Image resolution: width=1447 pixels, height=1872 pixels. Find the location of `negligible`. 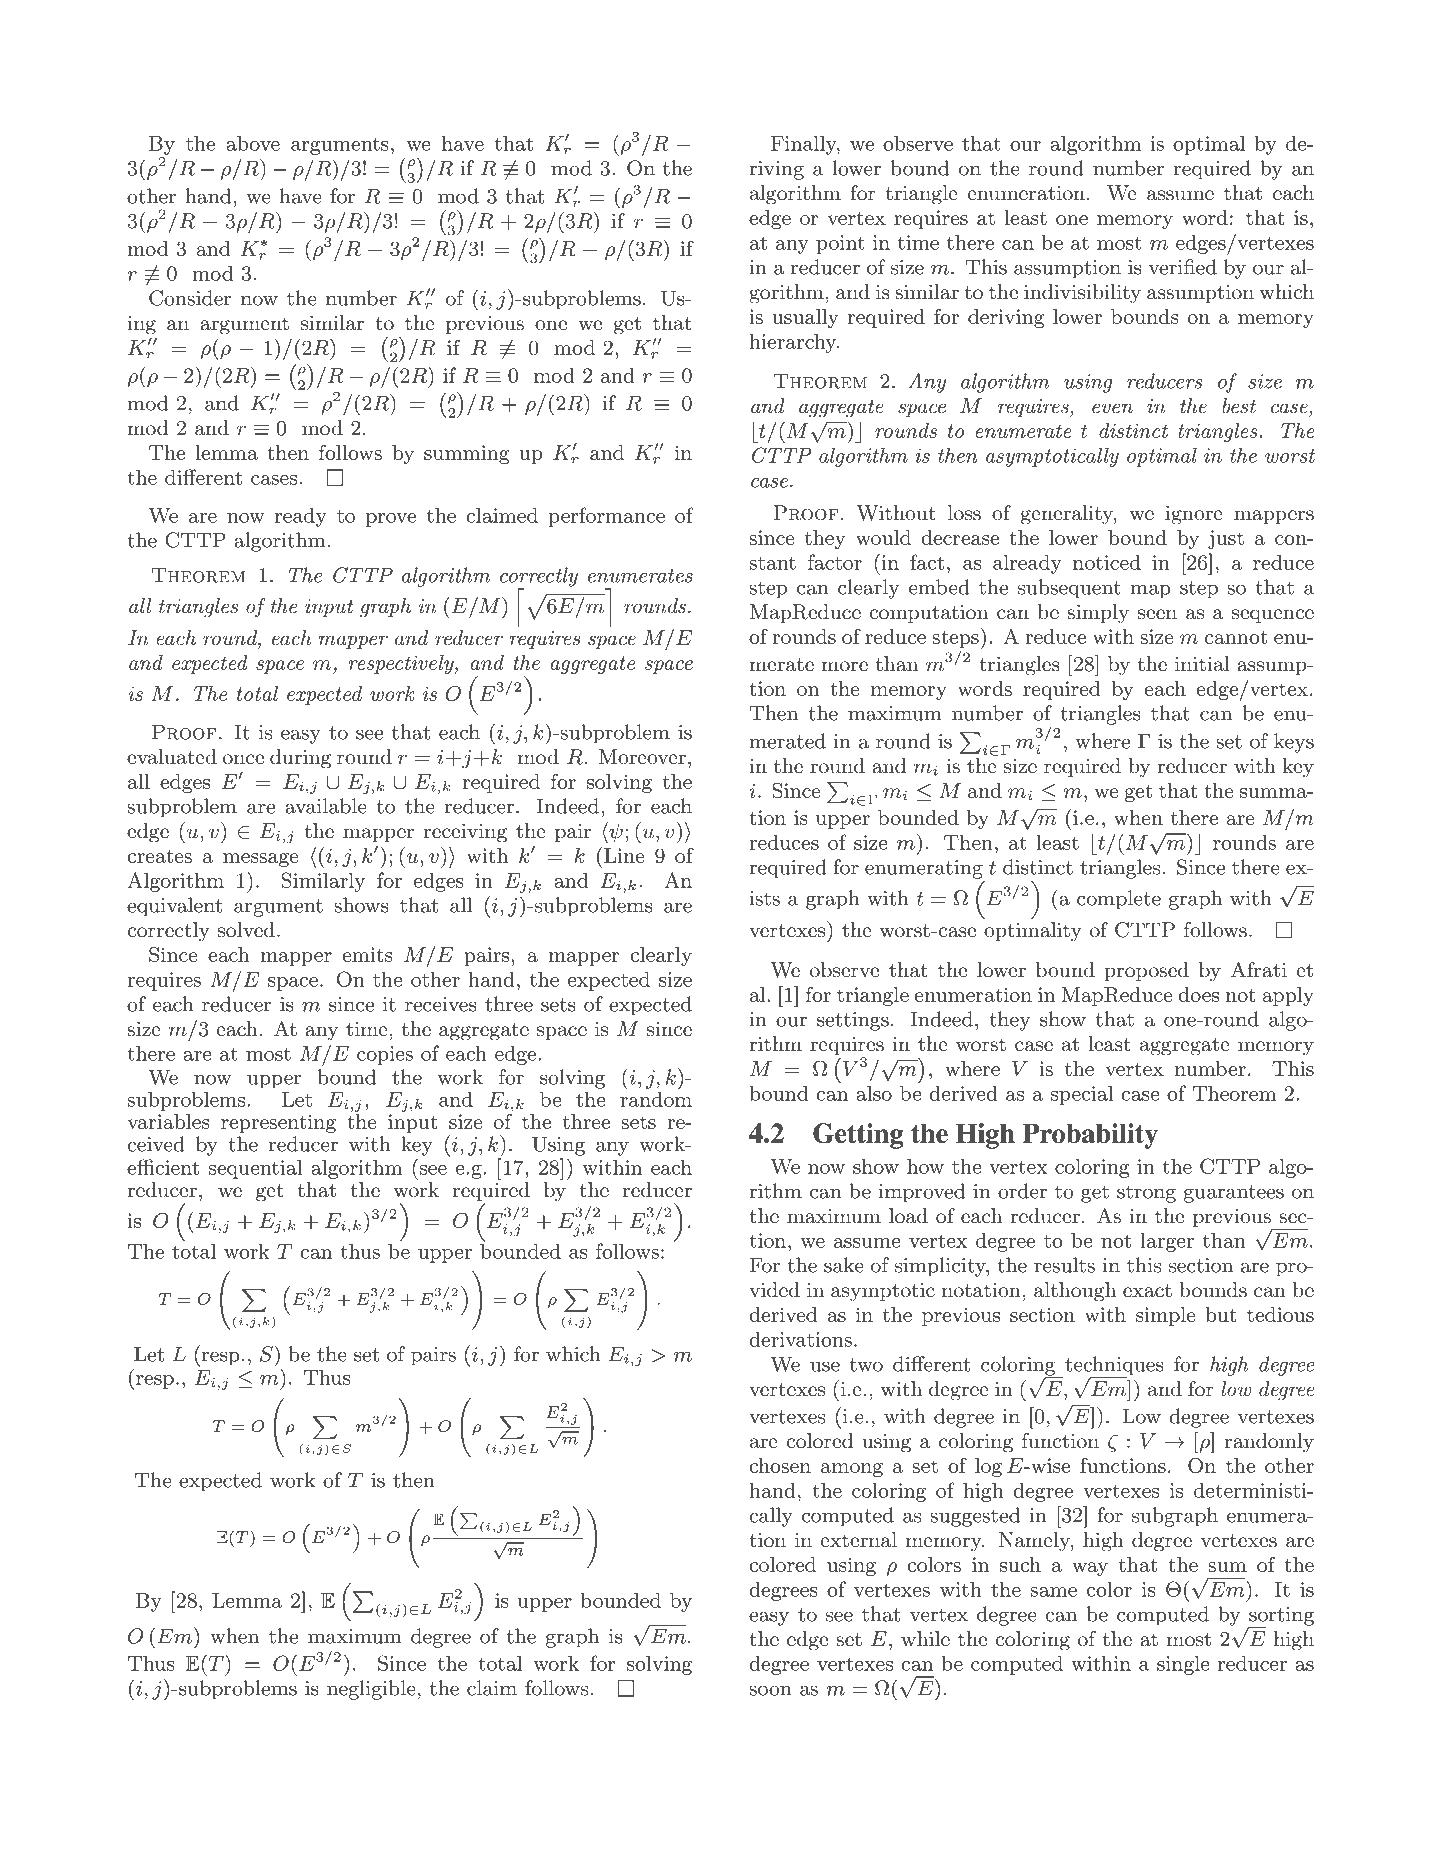

negligible is located at coordinates (371, 1690).
